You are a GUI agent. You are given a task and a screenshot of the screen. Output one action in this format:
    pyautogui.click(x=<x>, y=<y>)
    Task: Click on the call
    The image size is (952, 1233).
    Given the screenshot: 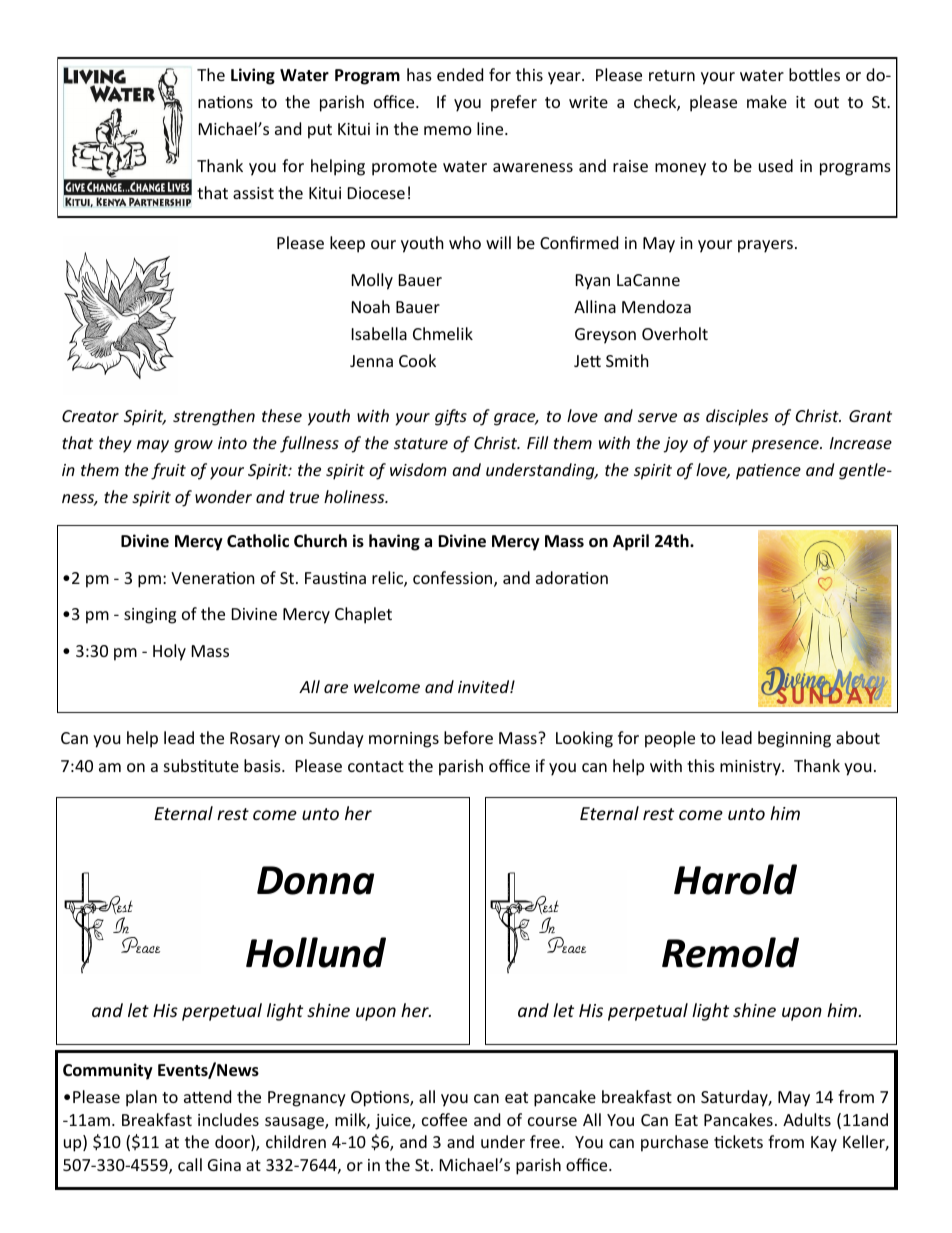 What is the action you would take?
    pyautogui.click(x=190, y=1164)
